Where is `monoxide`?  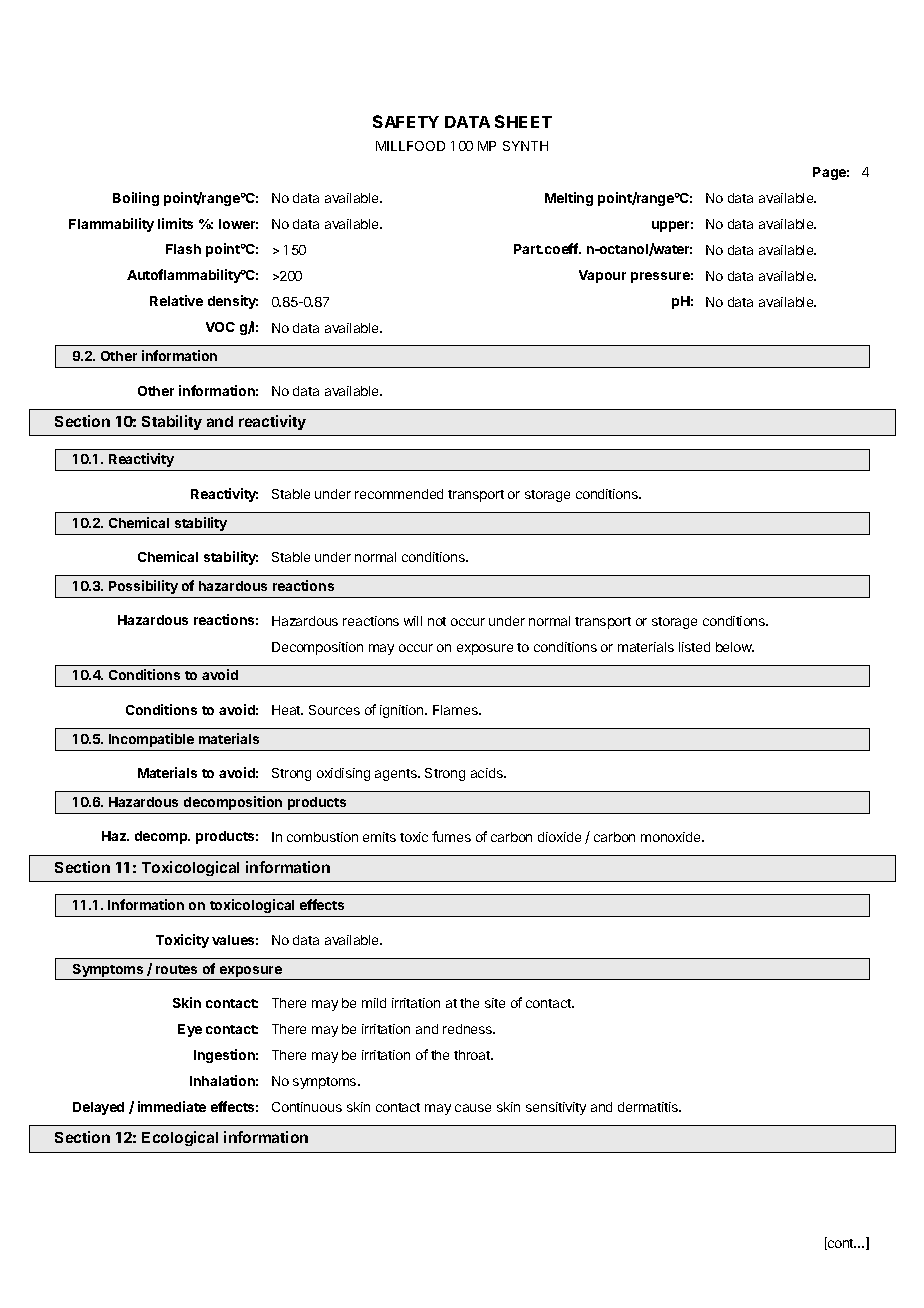
monoxide is located at coordinates (672, 837).
